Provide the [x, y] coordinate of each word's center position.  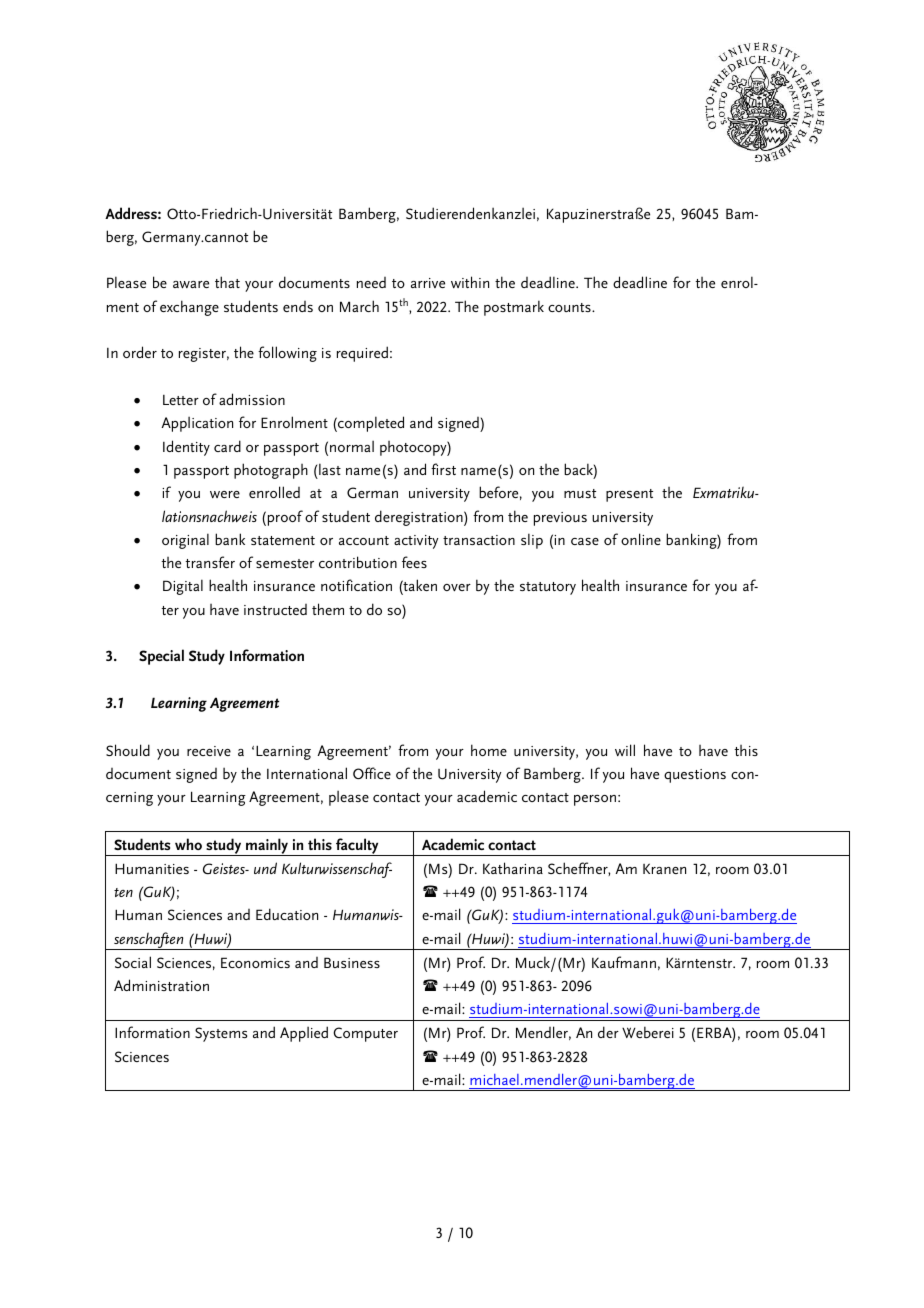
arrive [428, 283]
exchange [189, 308]
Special [161, 657]
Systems [221, 1034]
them [328, 609]
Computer [365, 1034]
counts [570, 307]
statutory [548, 588]
